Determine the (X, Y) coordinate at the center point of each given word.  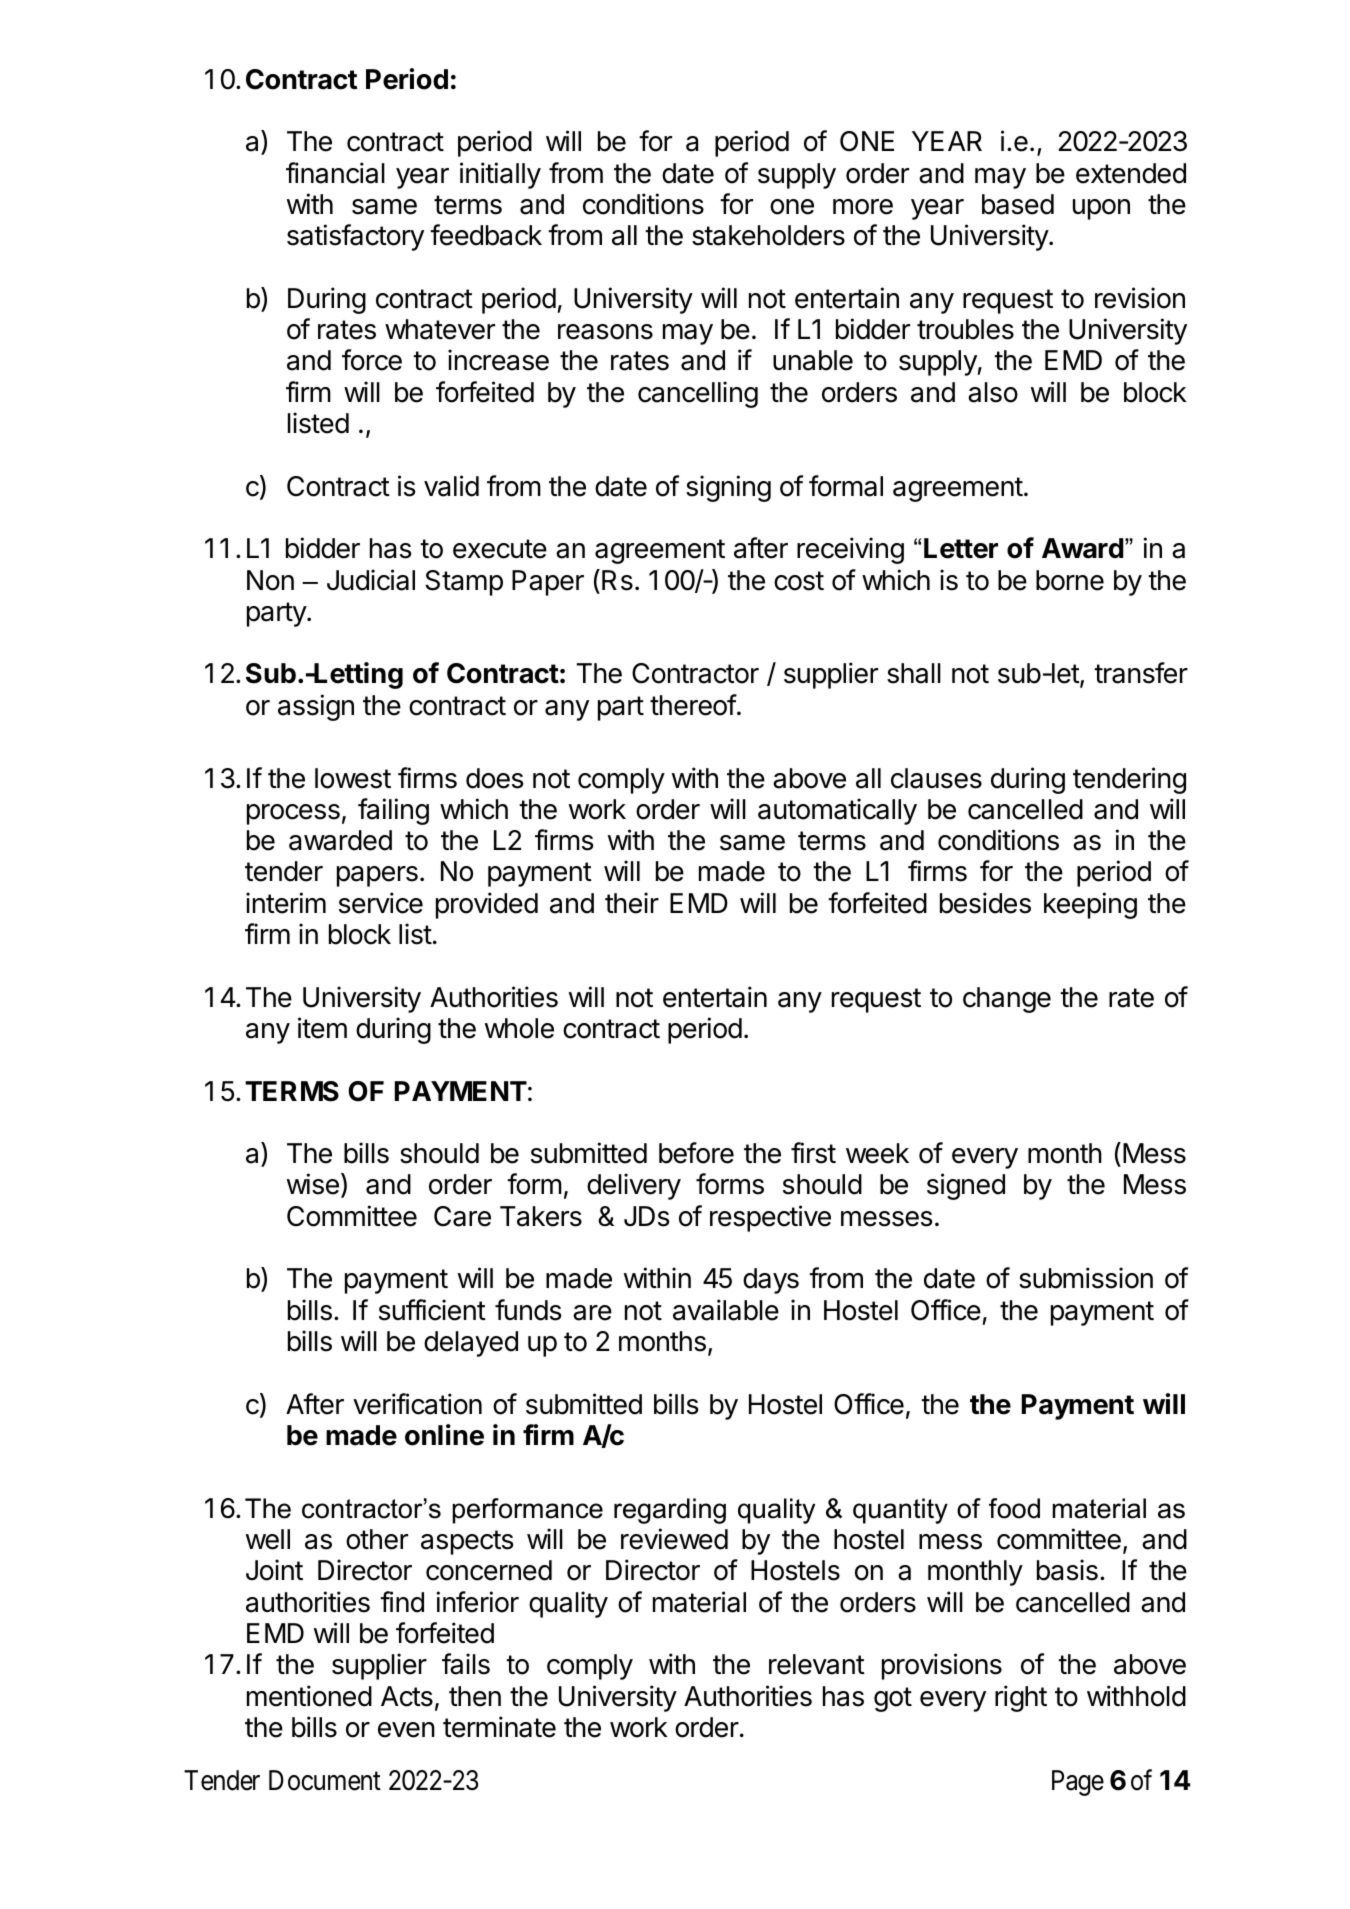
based (1018, 204)
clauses (936, 778)
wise (313, 1184)
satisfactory (355, 237)
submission (1086, 1278)
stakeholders (768, 235)
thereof (693, 705)
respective (770, 1218)
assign (316, 707)
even (406, 1730)
